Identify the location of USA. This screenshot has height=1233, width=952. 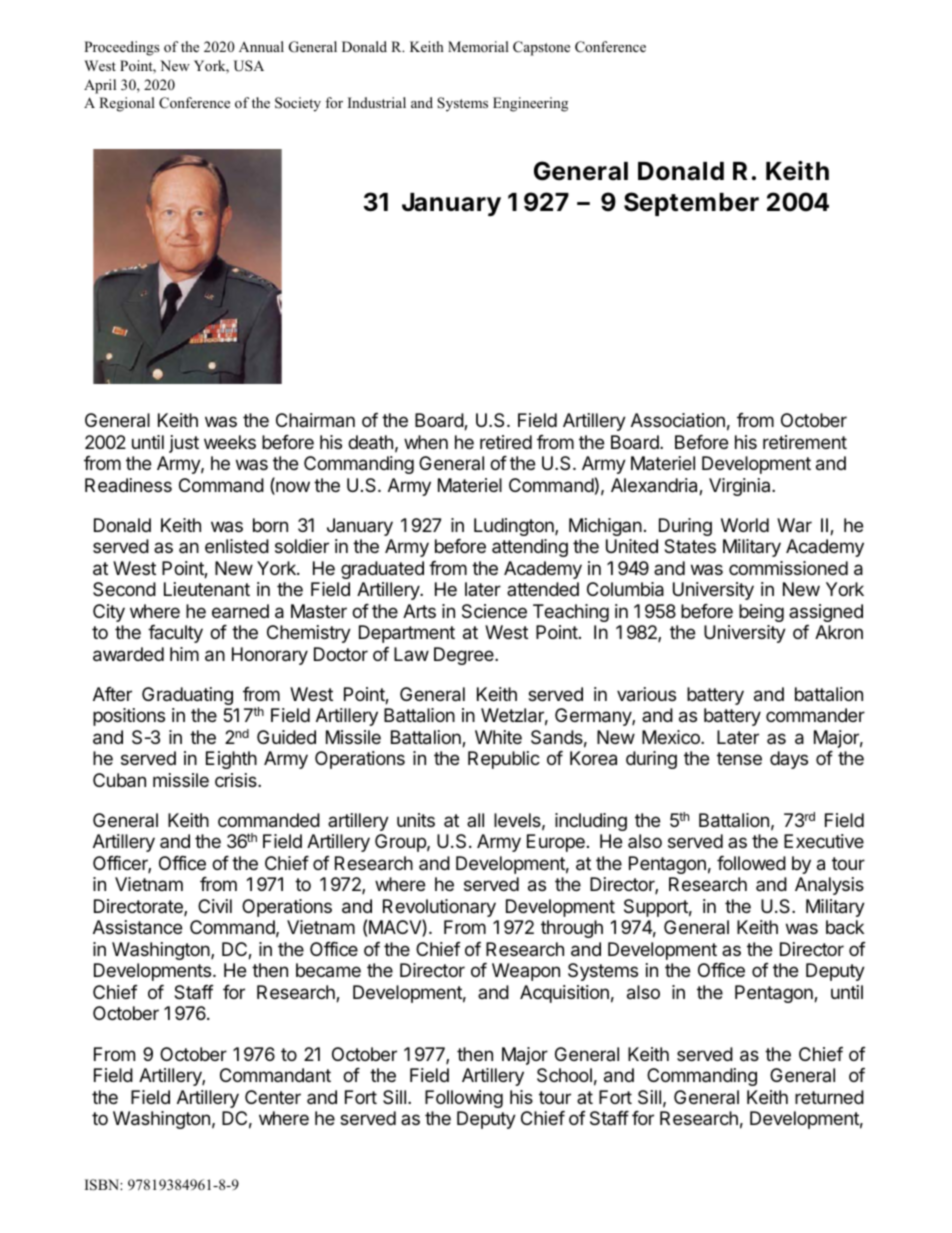
(249, 66).
